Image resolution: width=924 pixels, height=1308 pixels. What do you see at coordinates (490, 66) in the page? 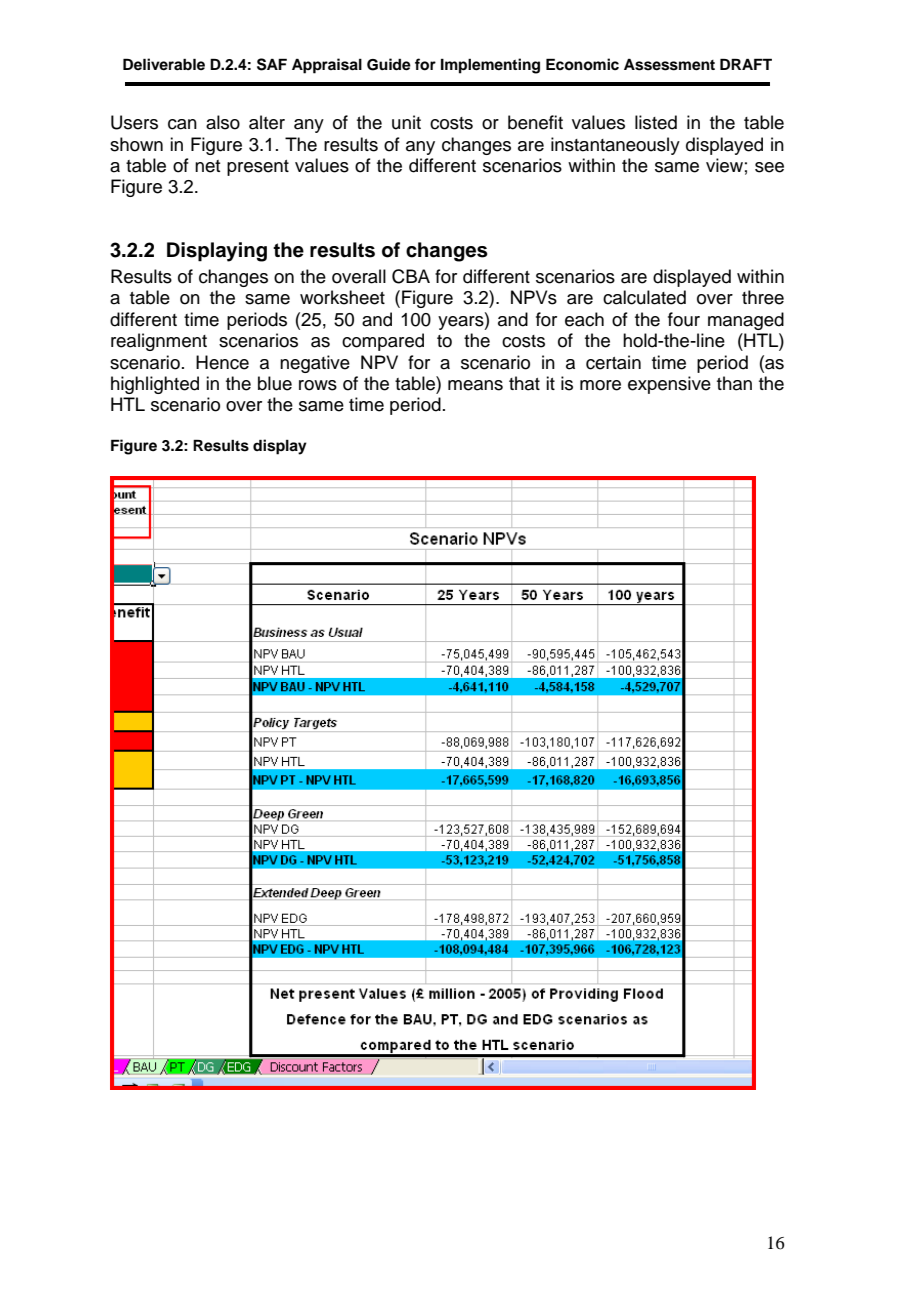
I see `Implementing` at bounding box center [490, 66].
